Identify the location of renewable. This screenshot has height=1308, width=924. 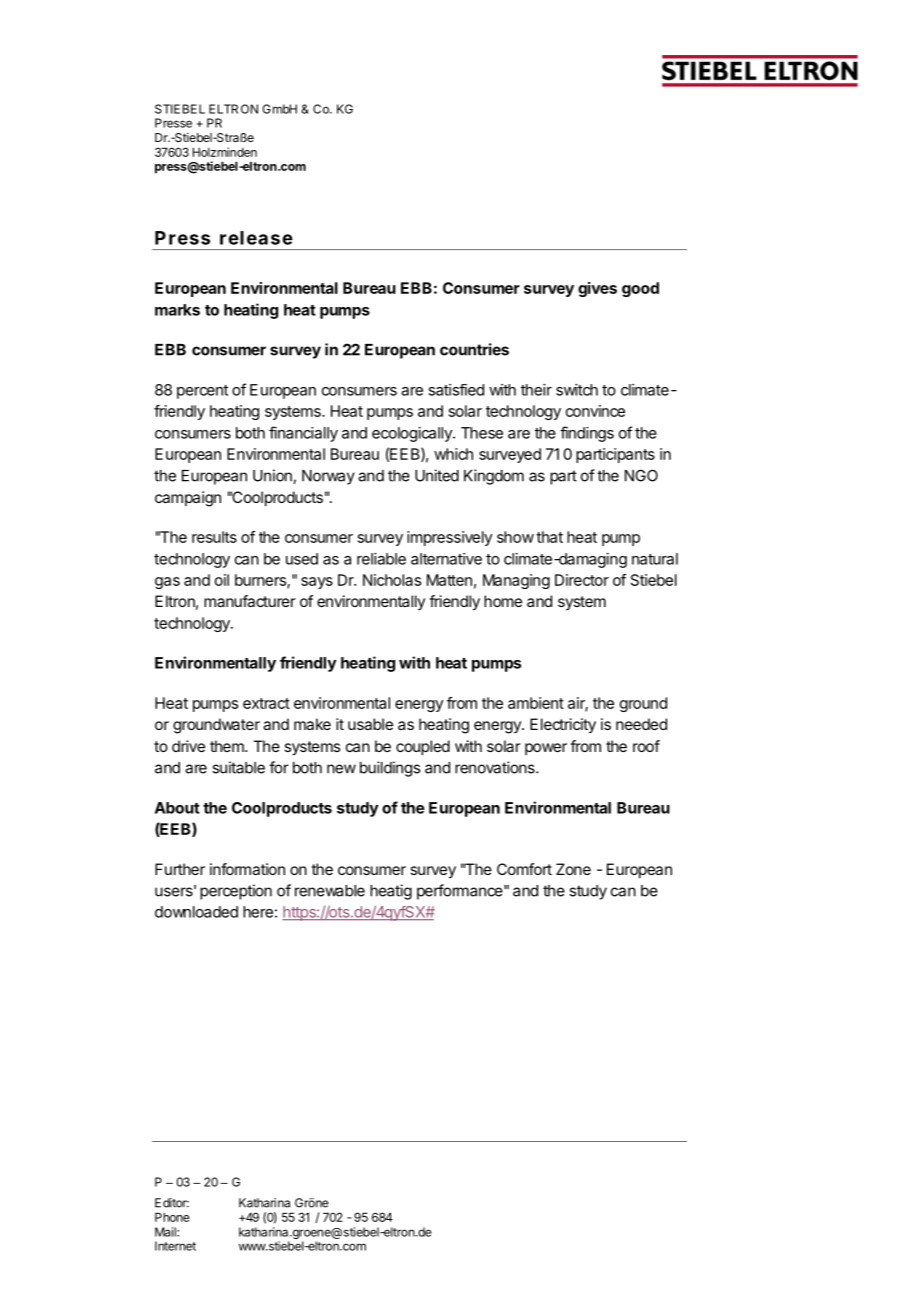
(330, 891).
